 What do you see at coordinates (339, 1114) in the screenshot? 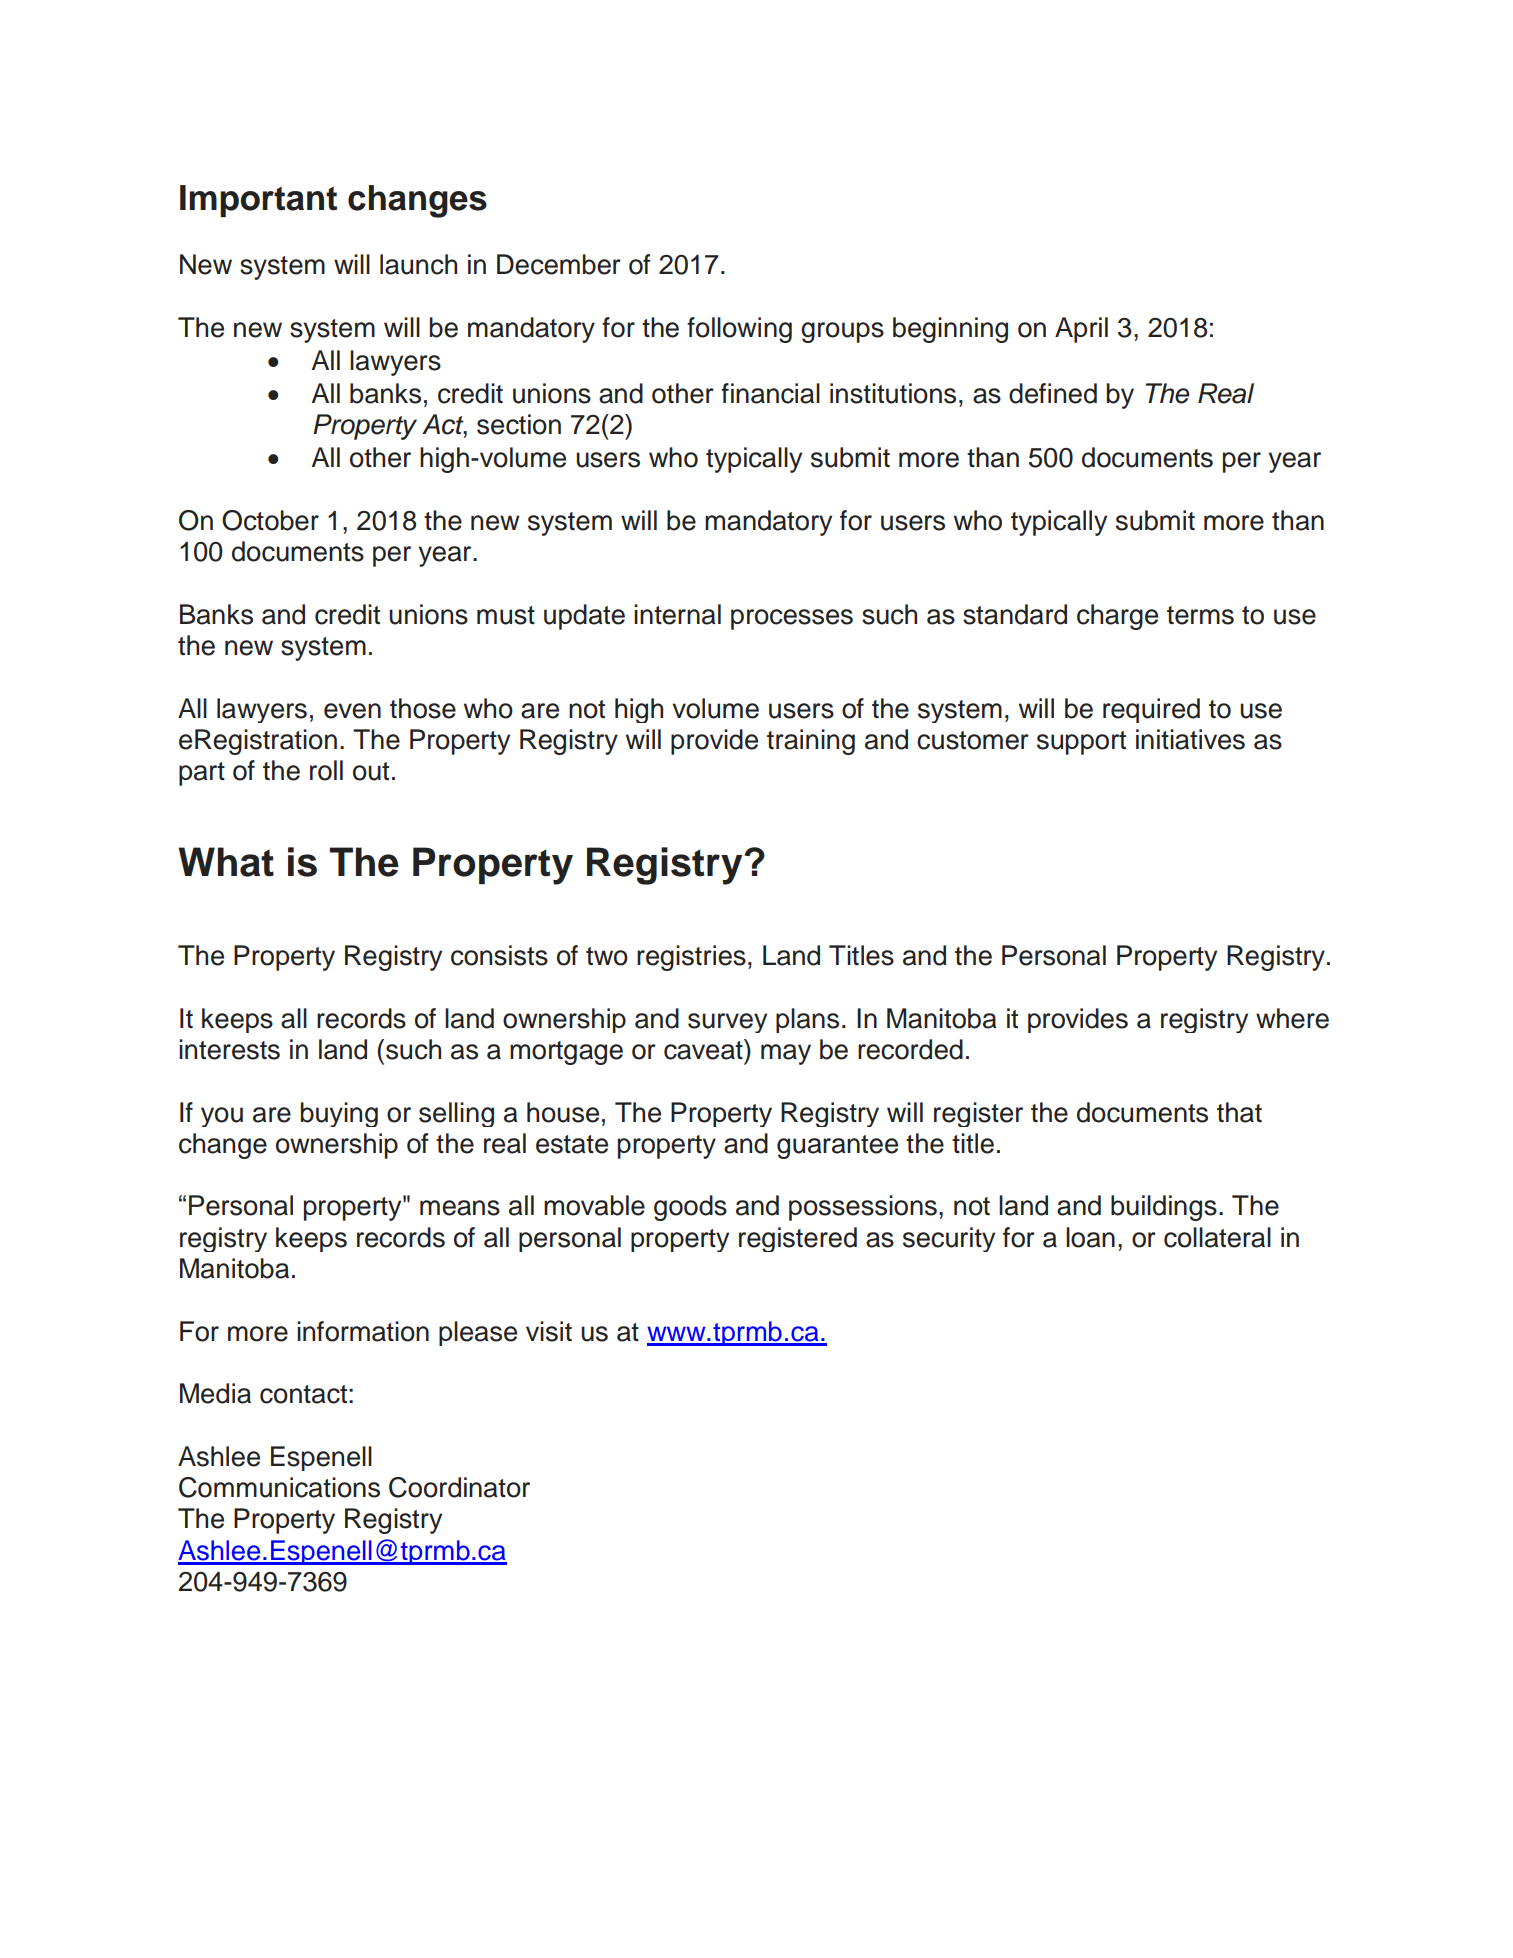
I see `buying` at bounding box center [339, 1114].
